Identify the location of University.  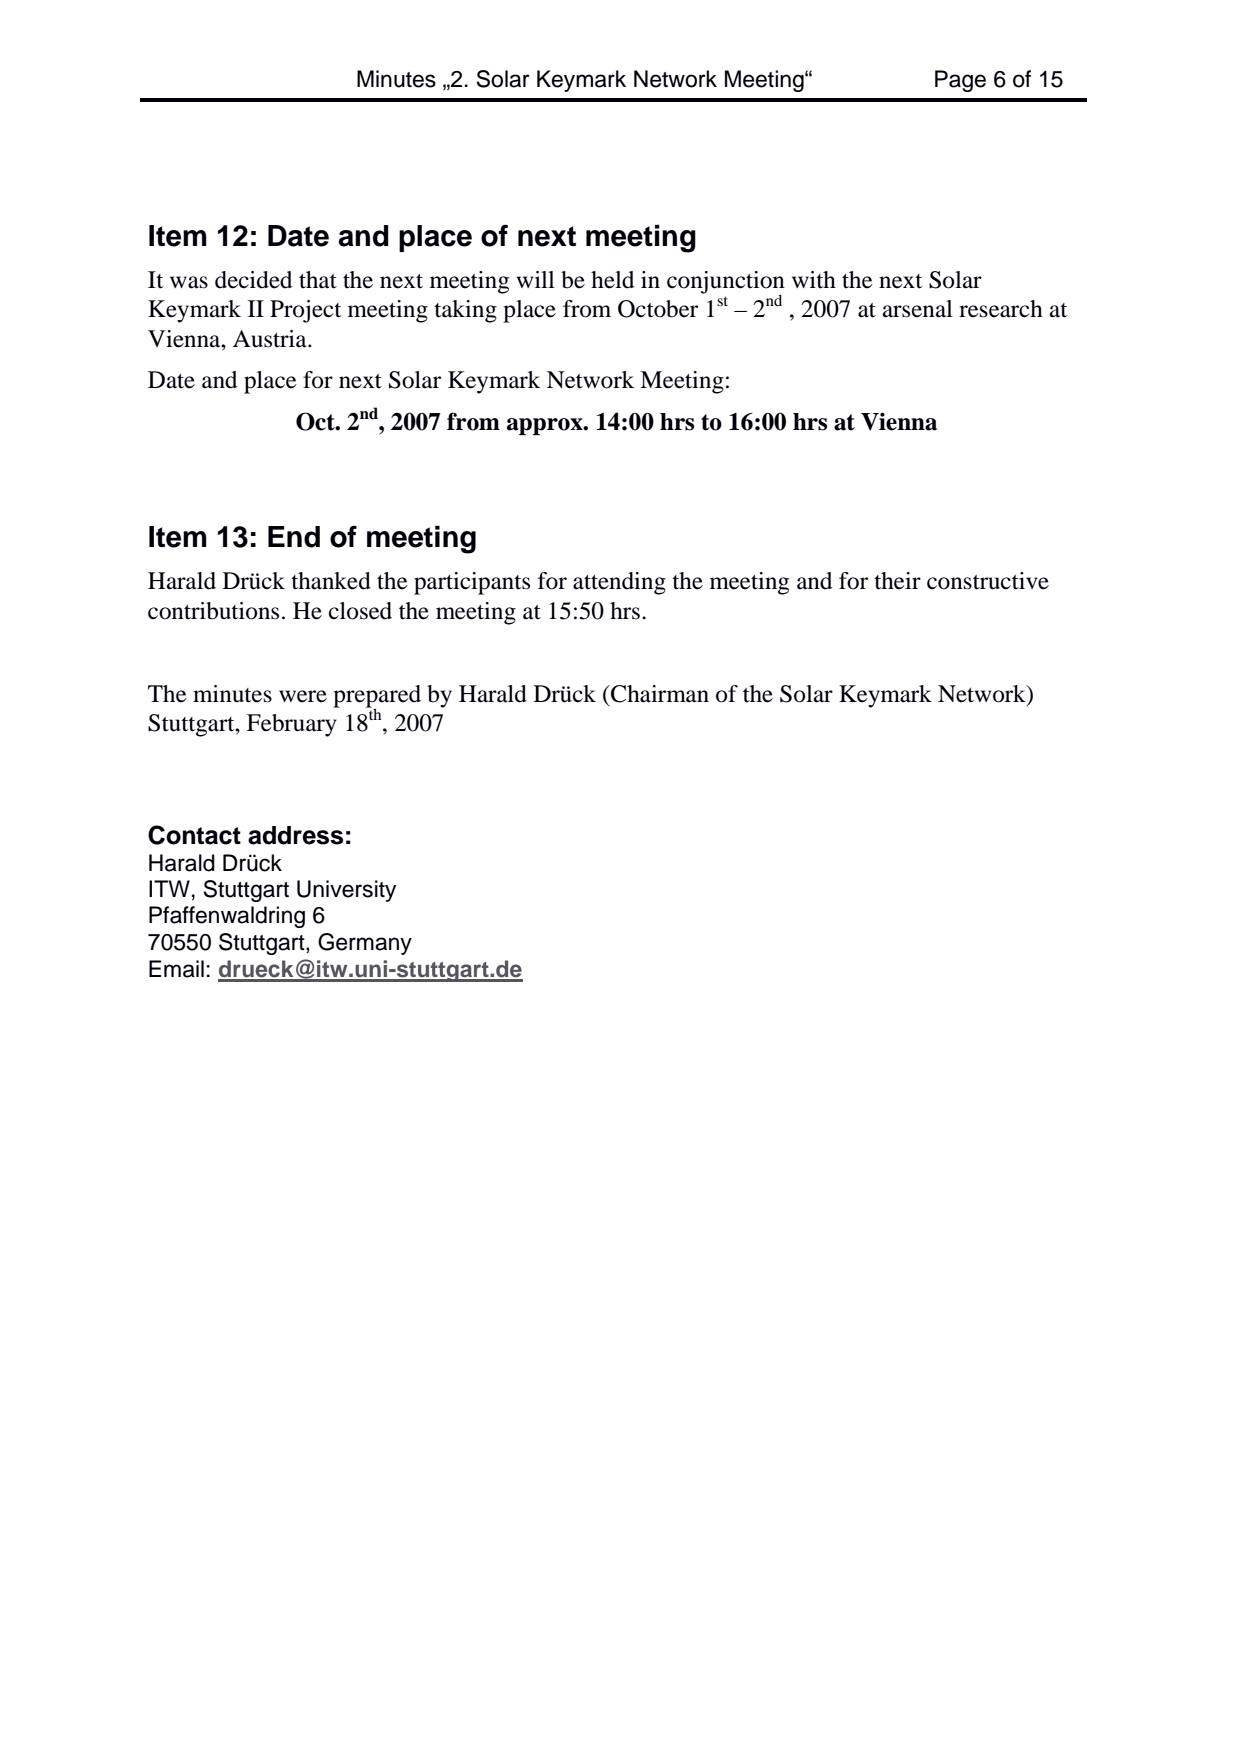
(346, 891).
